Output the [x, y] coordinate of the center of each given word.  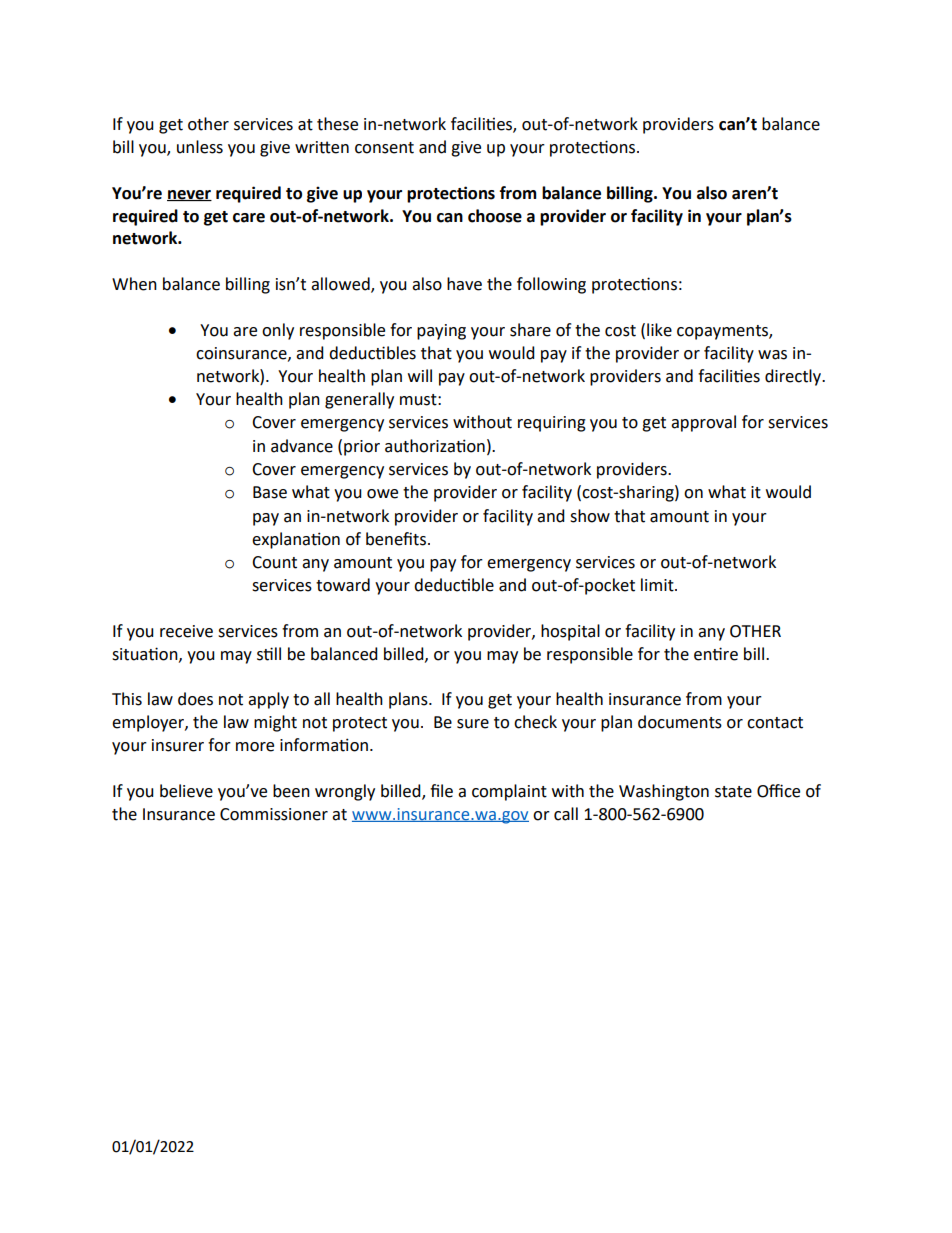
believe [186, 791]
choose [495, 216]
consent [384, 148]
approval [703, 423]
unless [200, 147]
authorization [435, 446]
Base [270, 492]
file [441, 791]
